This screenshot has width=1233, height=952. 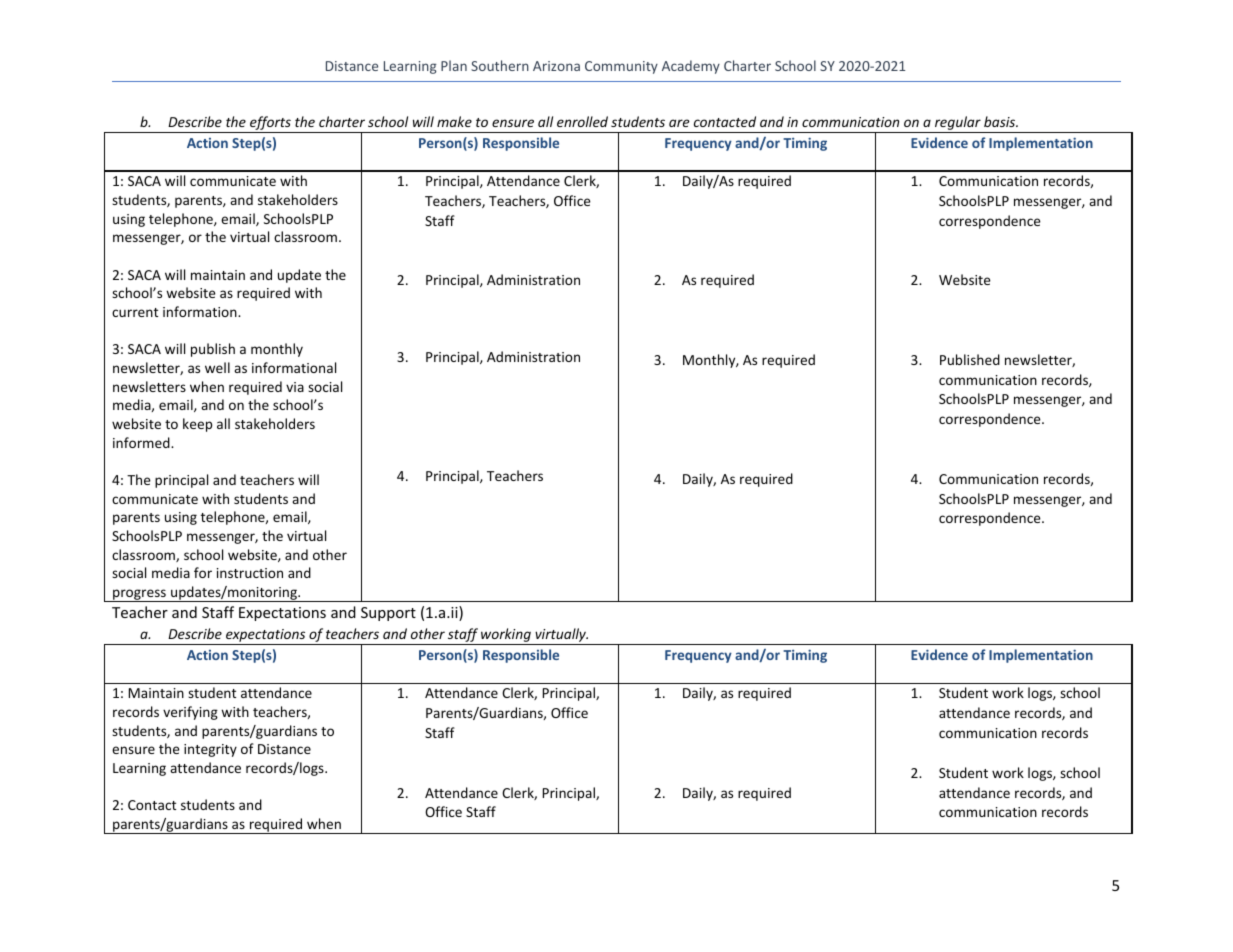 What do you see at coordinates (556, 66) in the screenshot?
I see `Arizona` at bounding box center [556, 66].
